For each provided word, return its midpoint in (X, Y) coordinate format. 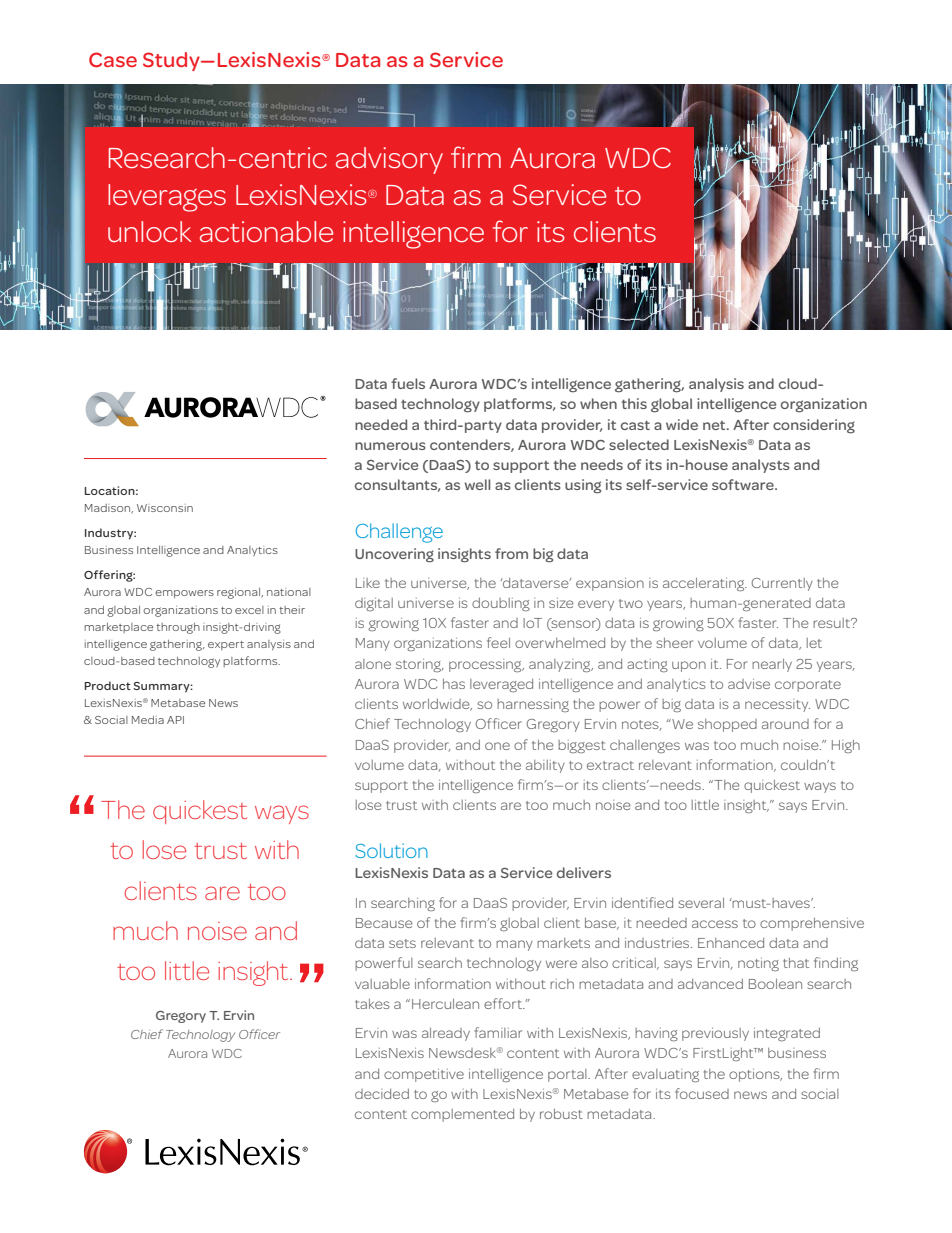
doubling (501, 604)
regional (239, 593)
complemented (462, 1115)
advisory (389, 160)
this (634, 403)
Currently (782, 584)
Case (113, 59)
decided (382, 1093)
